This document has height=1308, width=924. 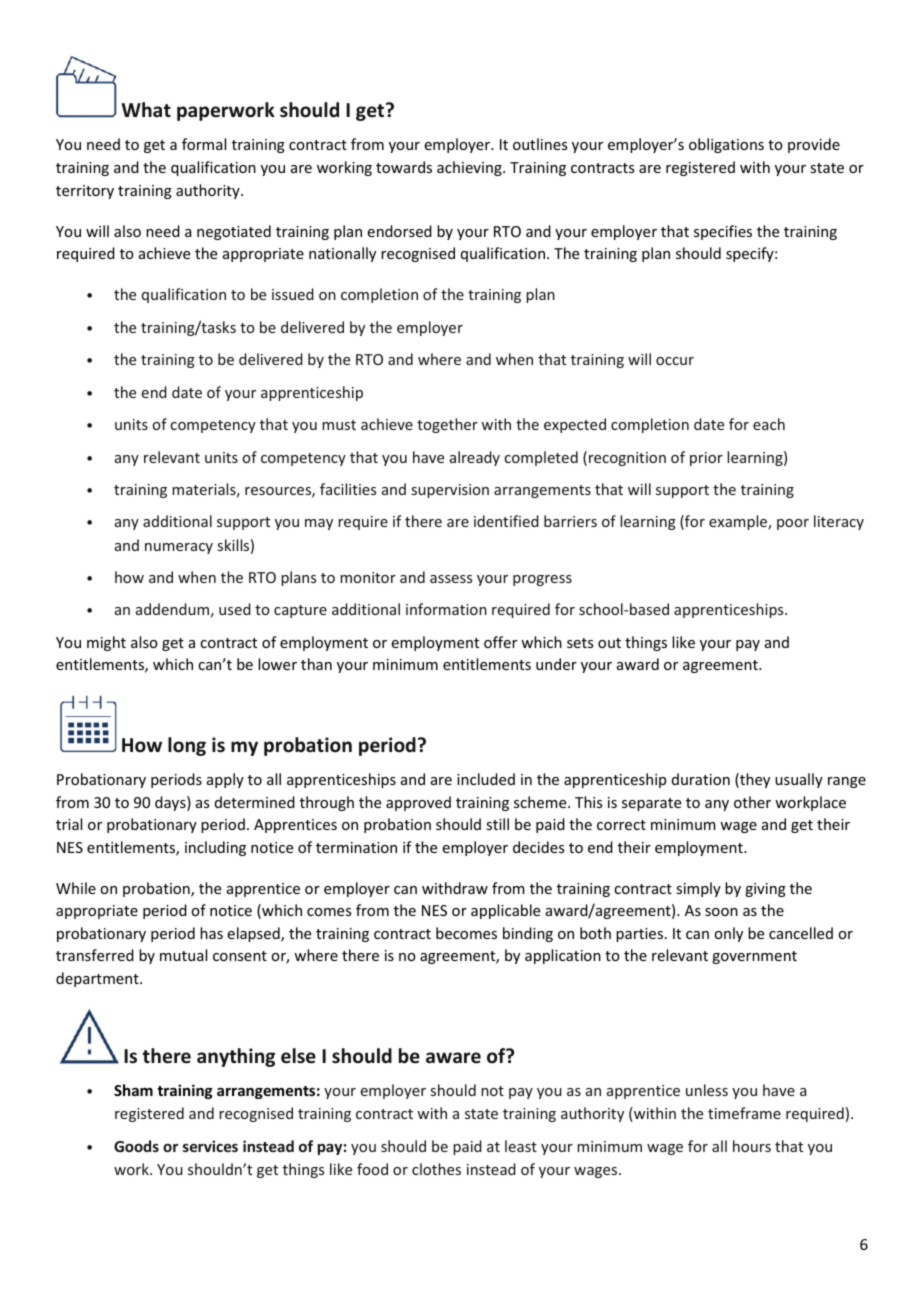 What do you see at coordinates (726, 145) in the document?
I see `obligations` at bounding box center [726, 145].
